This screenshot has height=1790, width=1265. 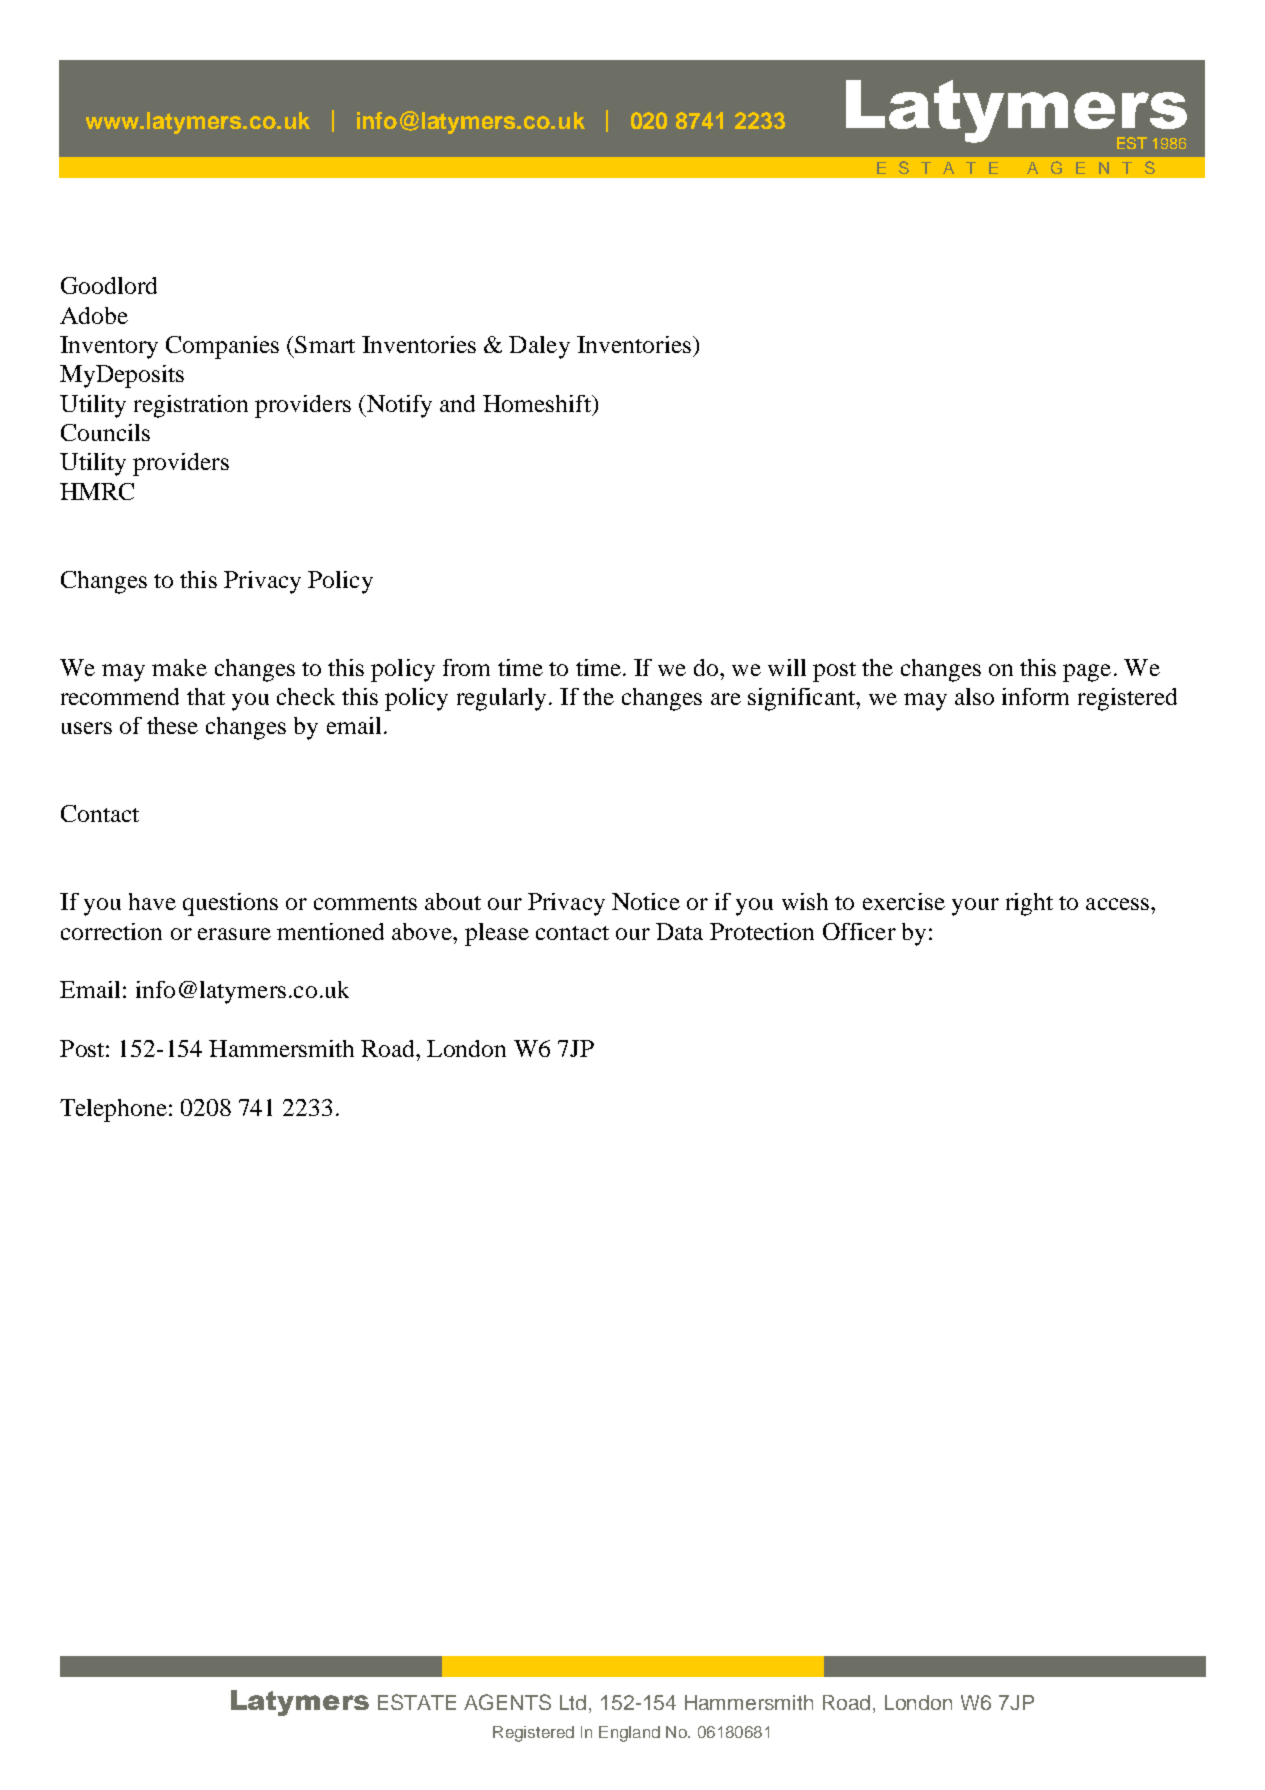 I want to click on right, so click(x=1029, y=904).
